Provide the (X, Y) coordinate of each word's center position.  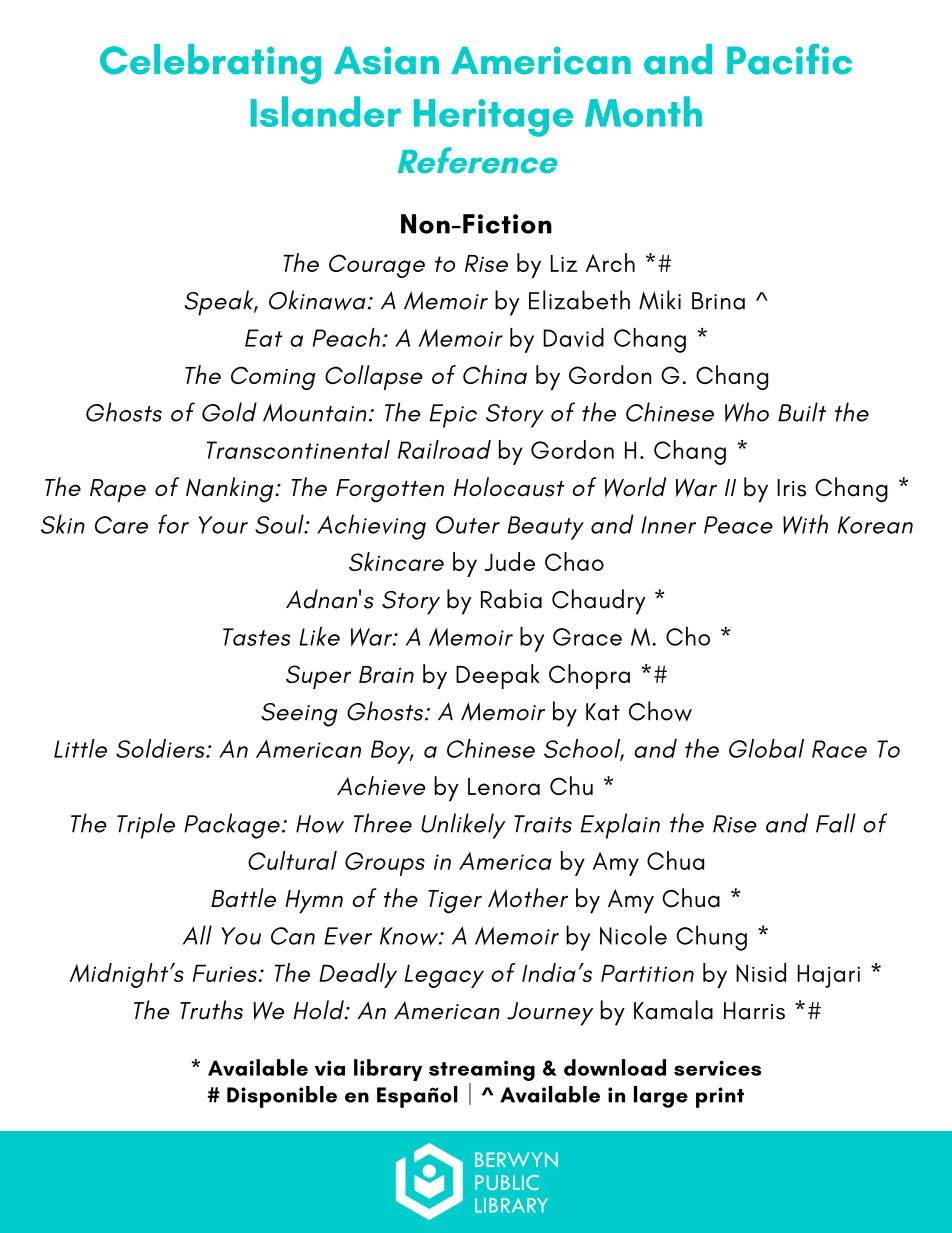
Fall (836, 823)
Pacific (789, 59)
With (805, 524)
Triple (146, 826)
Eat (263, 338)
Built (802, 412)
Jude (510, 561)
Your (223, 525)
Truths (211, 1010)
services (717, 1068)
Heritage (493, 118)
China (495, 374)
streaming (482, 1070)
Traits (543, 824)
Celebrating (210, 64)
